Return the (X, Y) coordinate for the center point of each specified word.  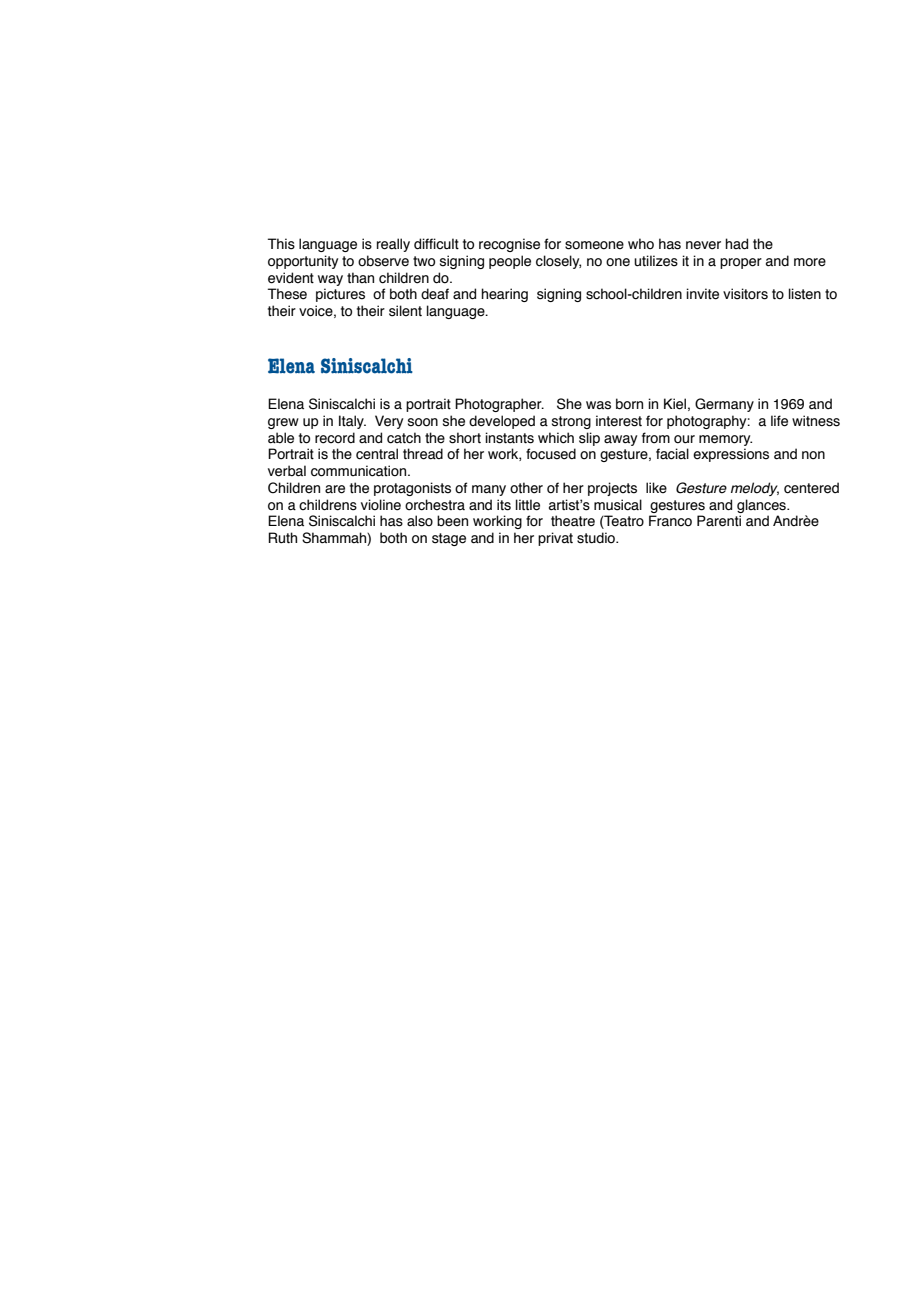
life (779, 421)
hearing (504, 295)
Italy (352, 422)
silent (405, 311)
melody (755, 489)
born (629, 404)
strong (571, 422)
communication (360, 471)
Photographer (499, 405)
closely (558, 262)
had (736, 244)
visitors (745, 294)
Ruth (282, 538)
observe (383, 261)
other (526, 488)
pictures (340, 295)
